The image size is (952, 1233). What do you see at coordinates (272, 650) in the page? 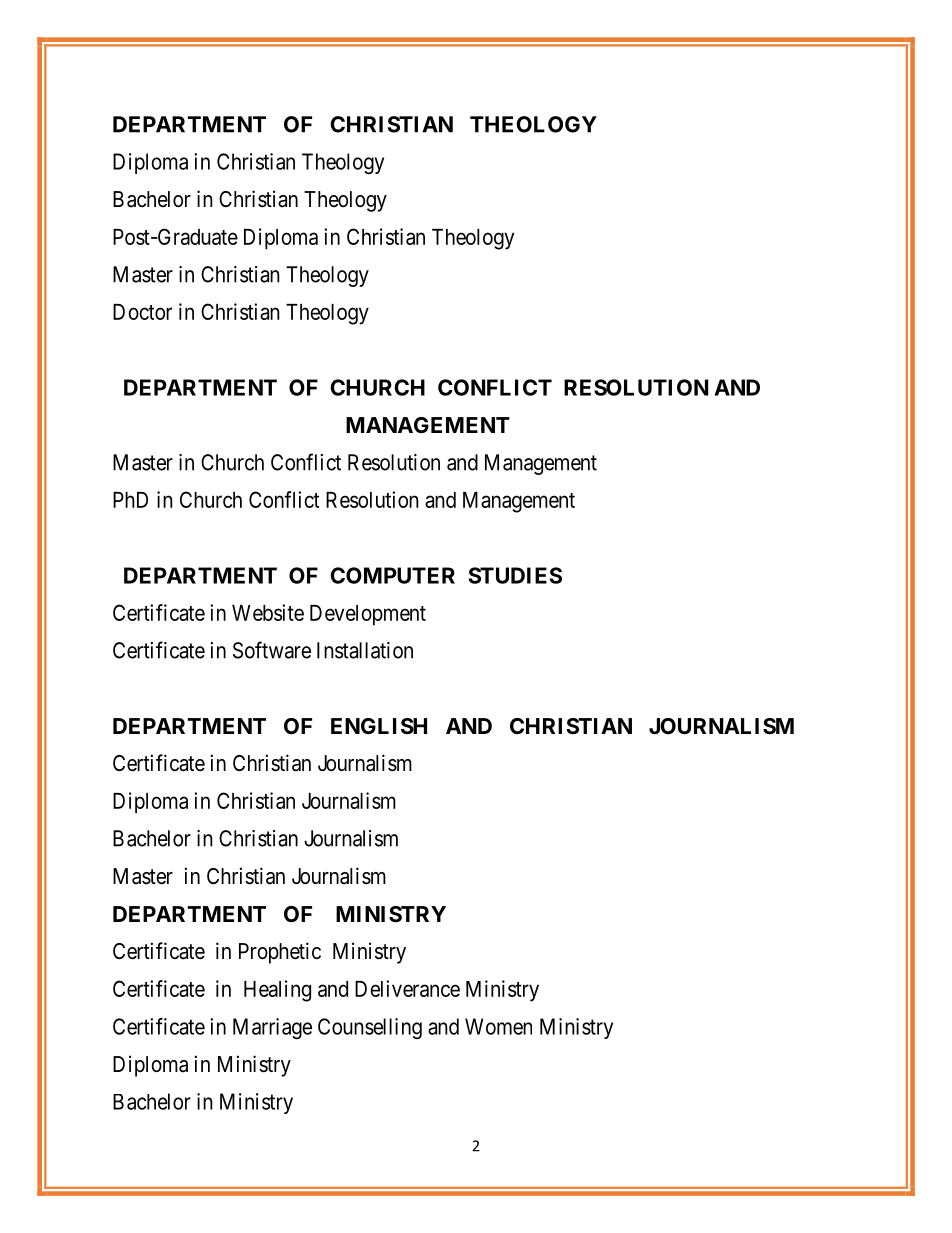
I see `Software` at bounding box center [272, 650].
